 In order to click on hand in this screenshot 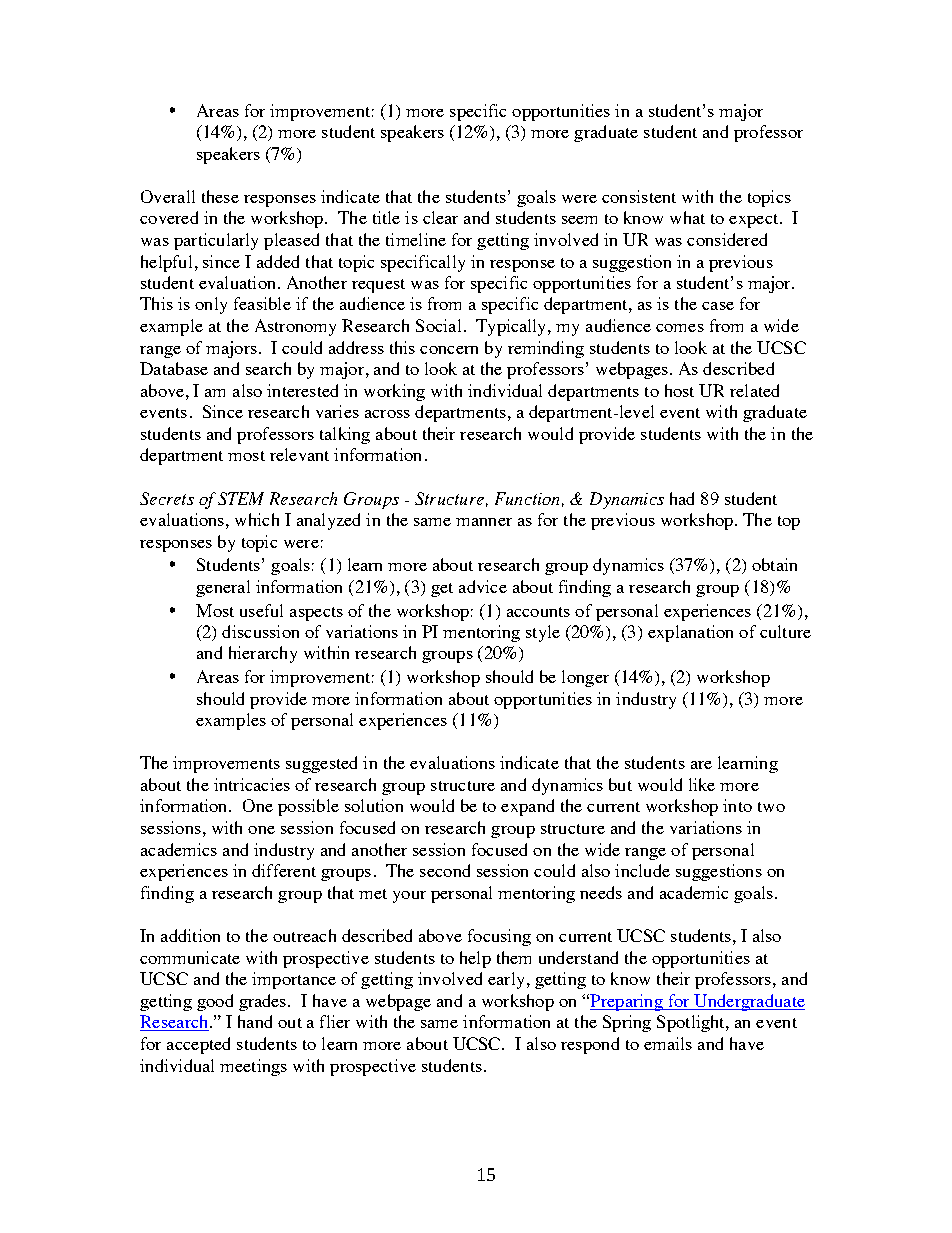, I will do `click(255, 1021)`.
